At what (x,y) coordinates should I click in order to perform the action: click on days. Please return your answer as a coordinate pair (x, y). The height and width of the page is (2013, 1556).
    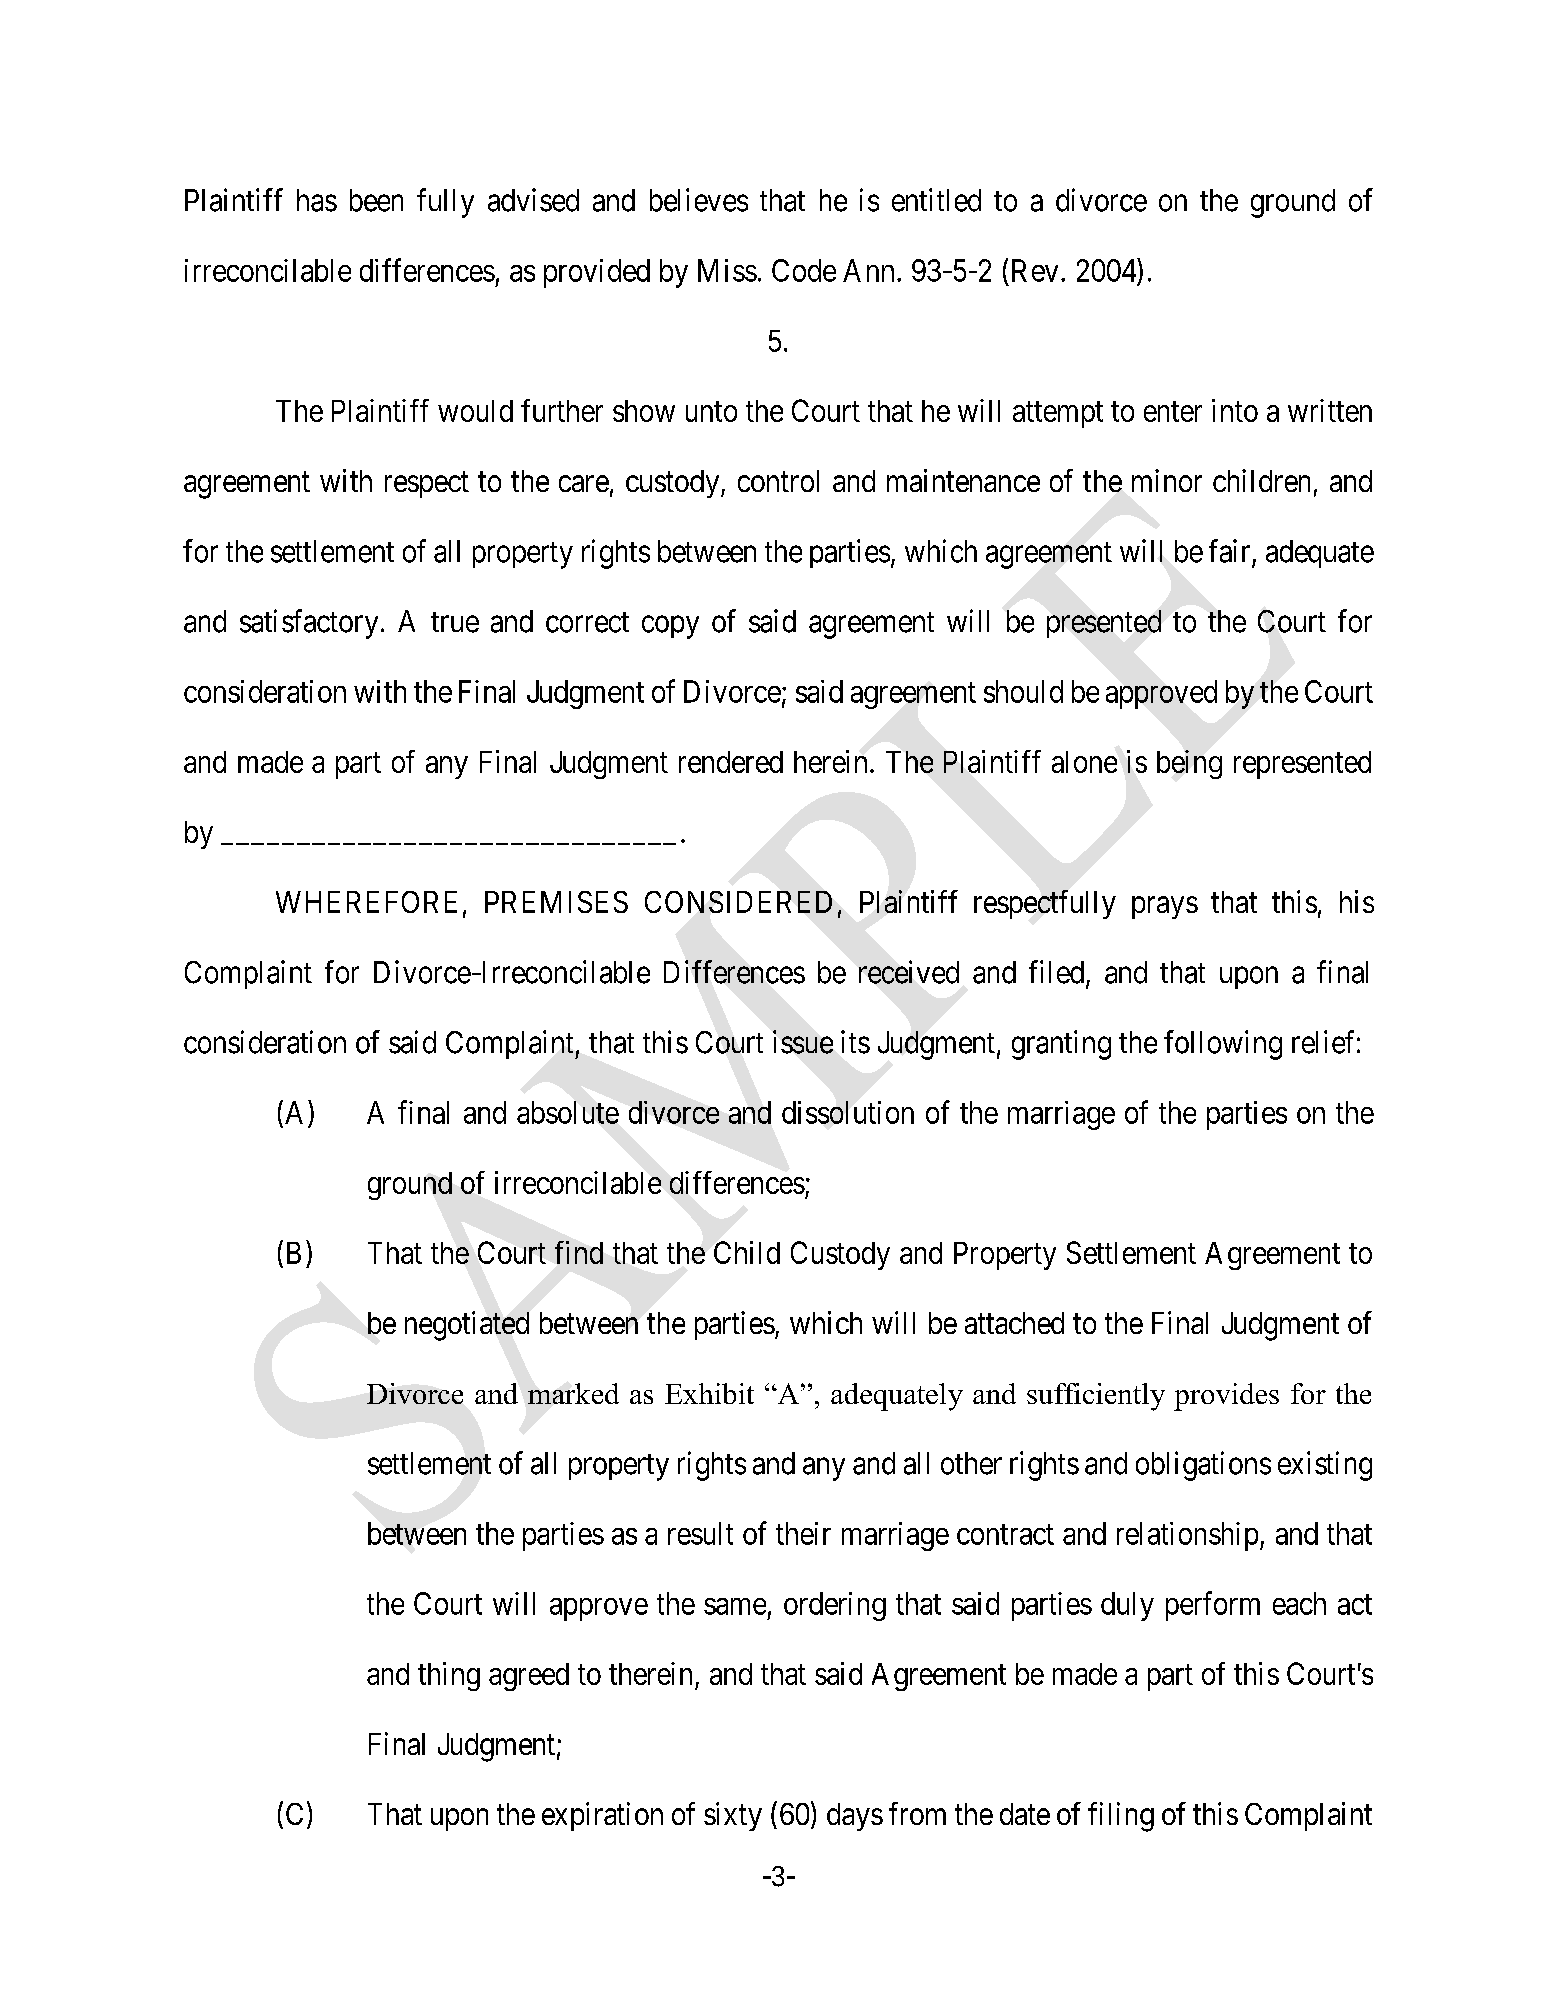
    Looking at the image, I should click on (855, 1817).
